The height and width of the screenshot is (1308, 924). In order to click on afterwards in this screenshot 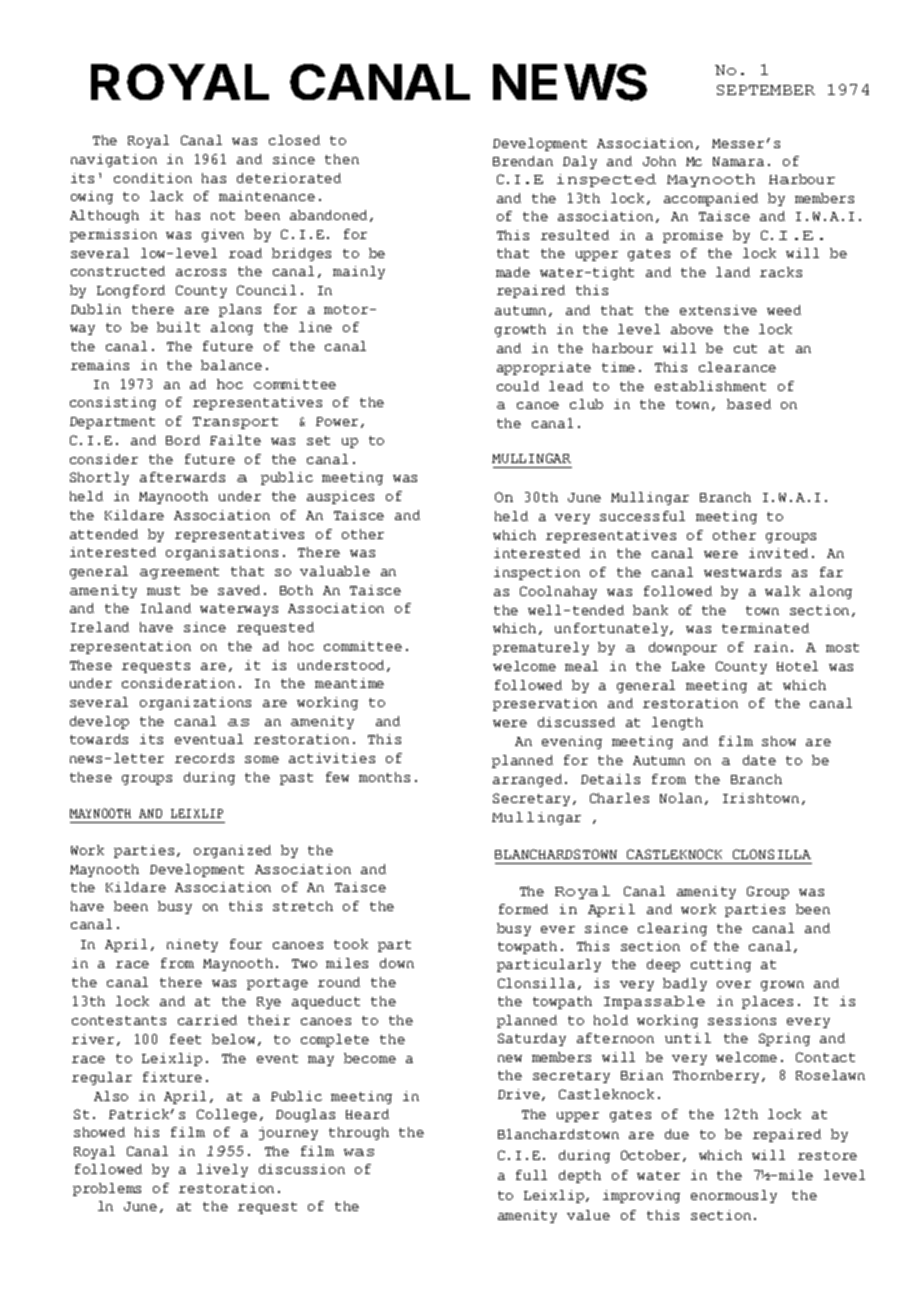, I will do `click(182, 477)`.
